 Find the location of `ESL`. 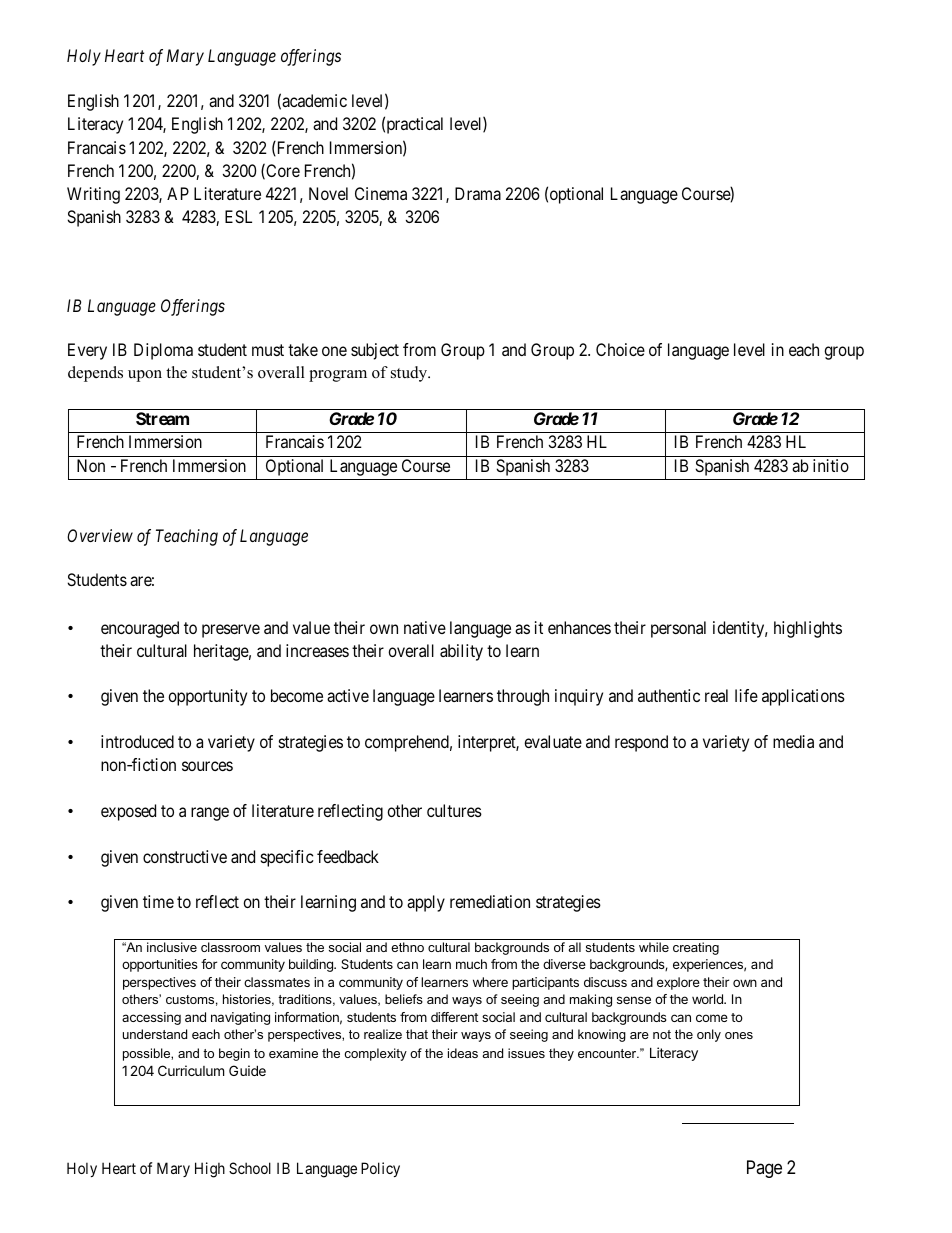

ESL is located at coordinates (238, 216).
